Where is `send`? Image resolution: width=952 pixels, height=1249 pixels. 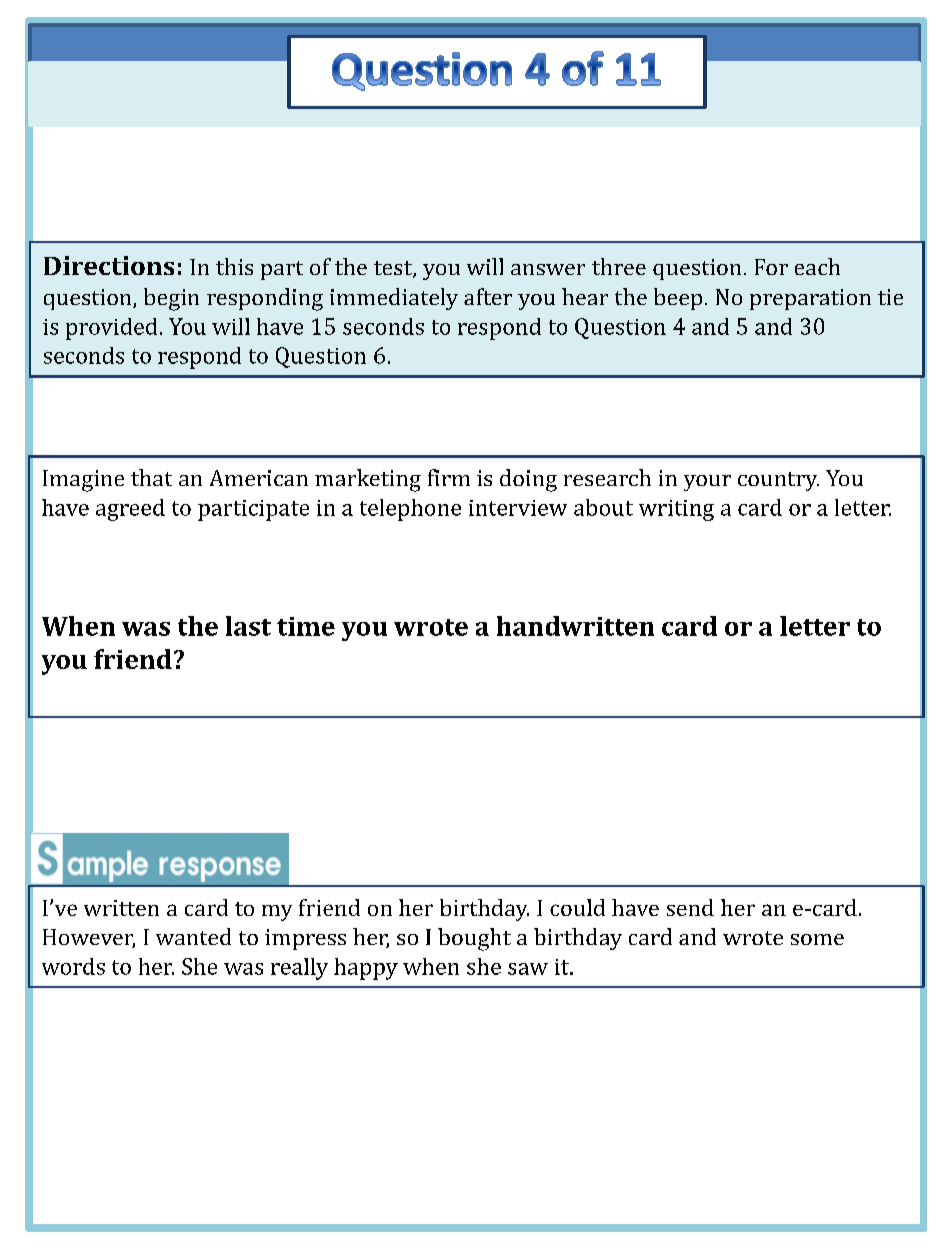 send is located at coordinates (690, 907).
